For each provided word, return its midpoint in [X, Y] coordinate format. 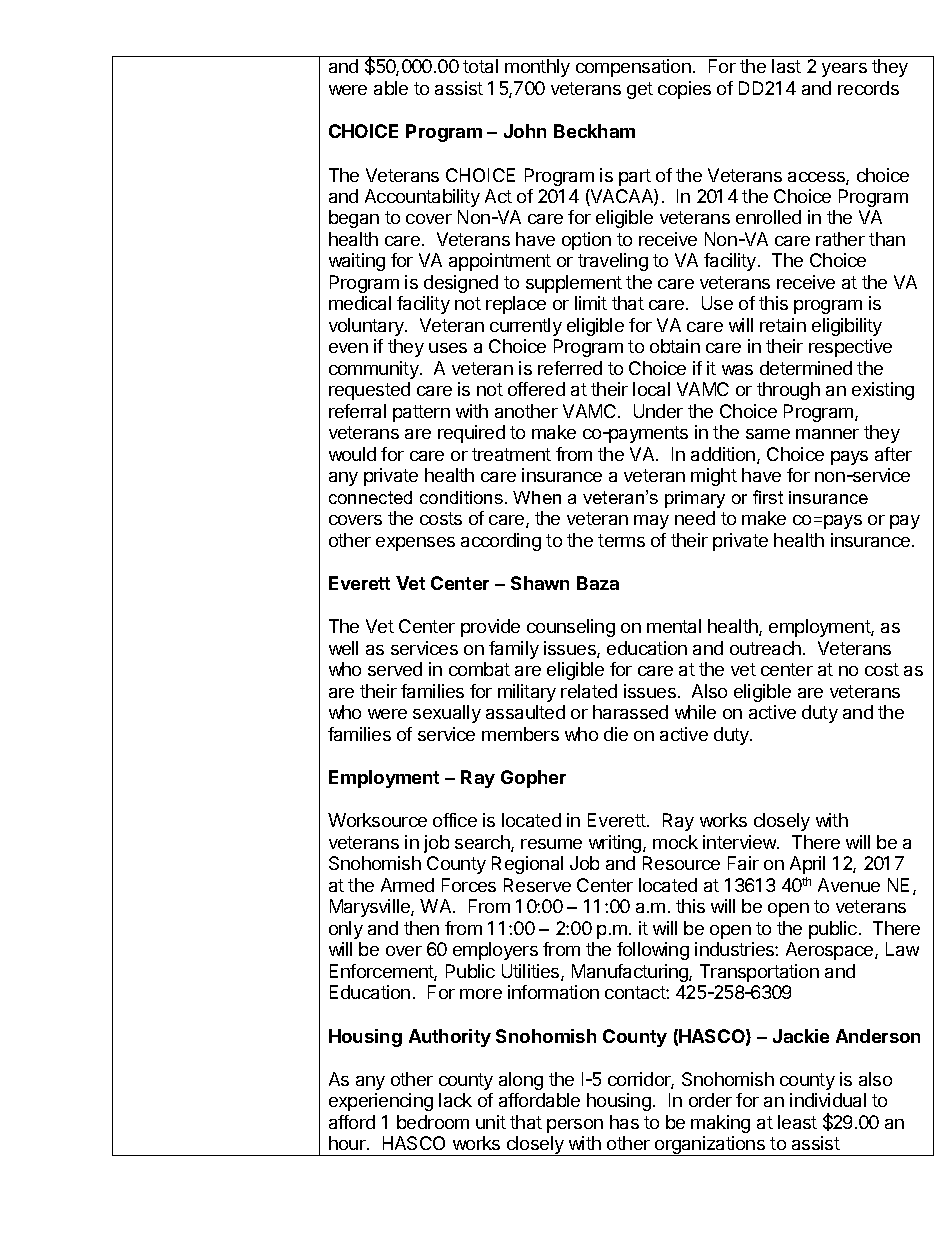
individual [828, 1100]
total [480, 66]
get [640, 90]
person [575, 1126]
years [844, 70]
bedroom [433, 1122]
